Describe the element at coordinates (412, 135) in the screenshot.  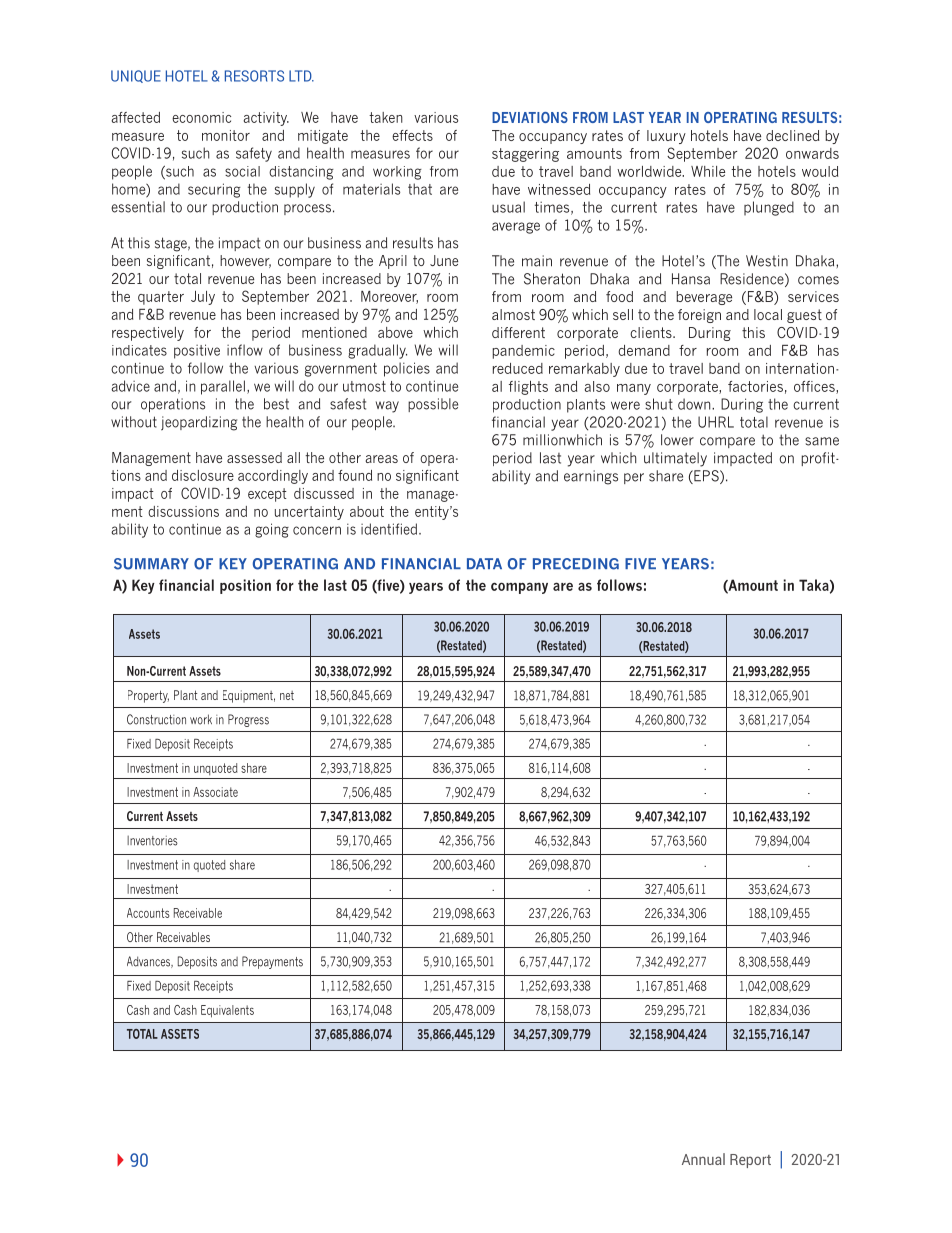
I see `effects` at that location.
